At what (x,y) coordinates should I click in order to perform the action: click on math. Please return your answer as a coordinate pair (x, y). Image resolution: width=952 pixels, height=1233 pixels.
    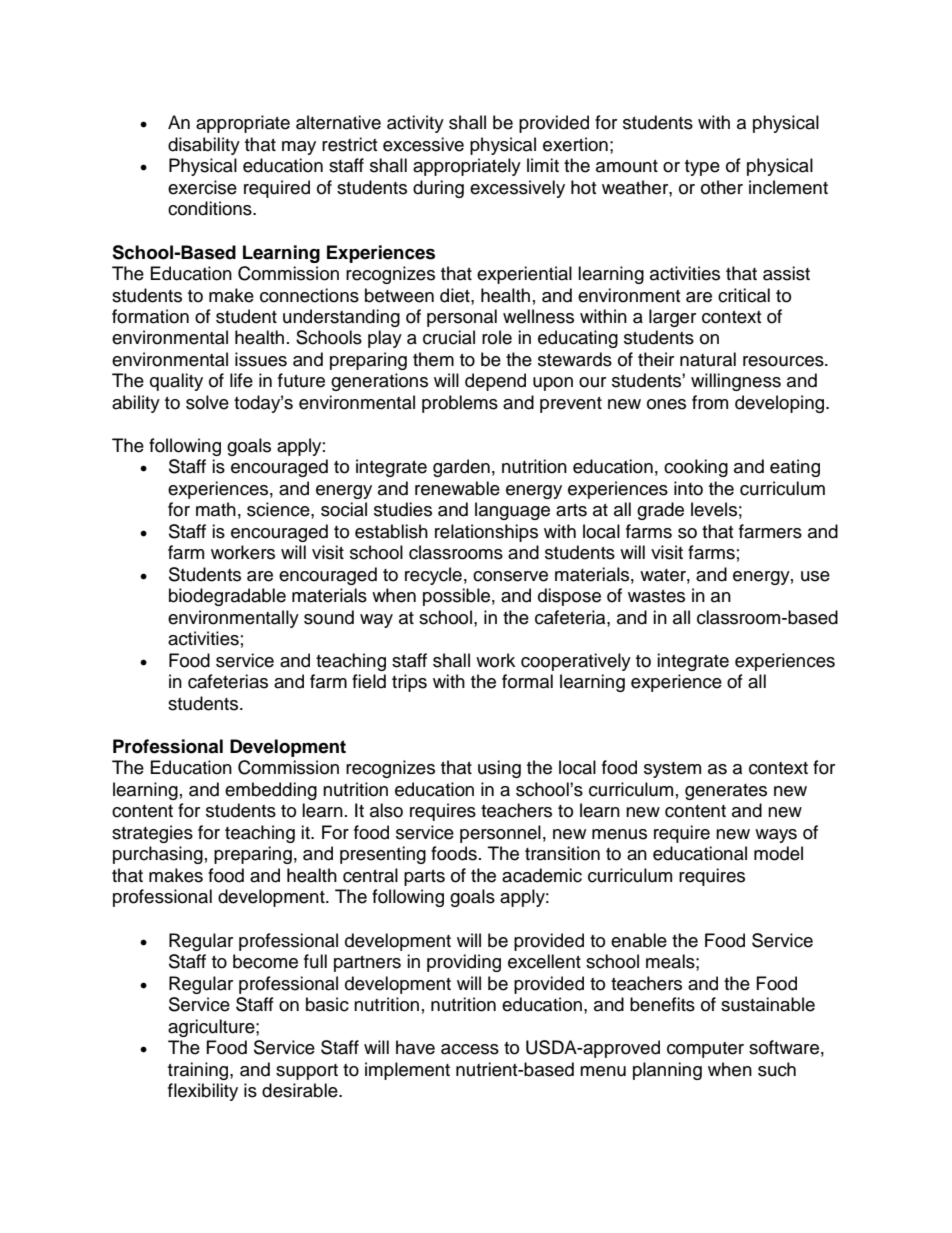
    Looking at the image, I should click on (216, 509).
